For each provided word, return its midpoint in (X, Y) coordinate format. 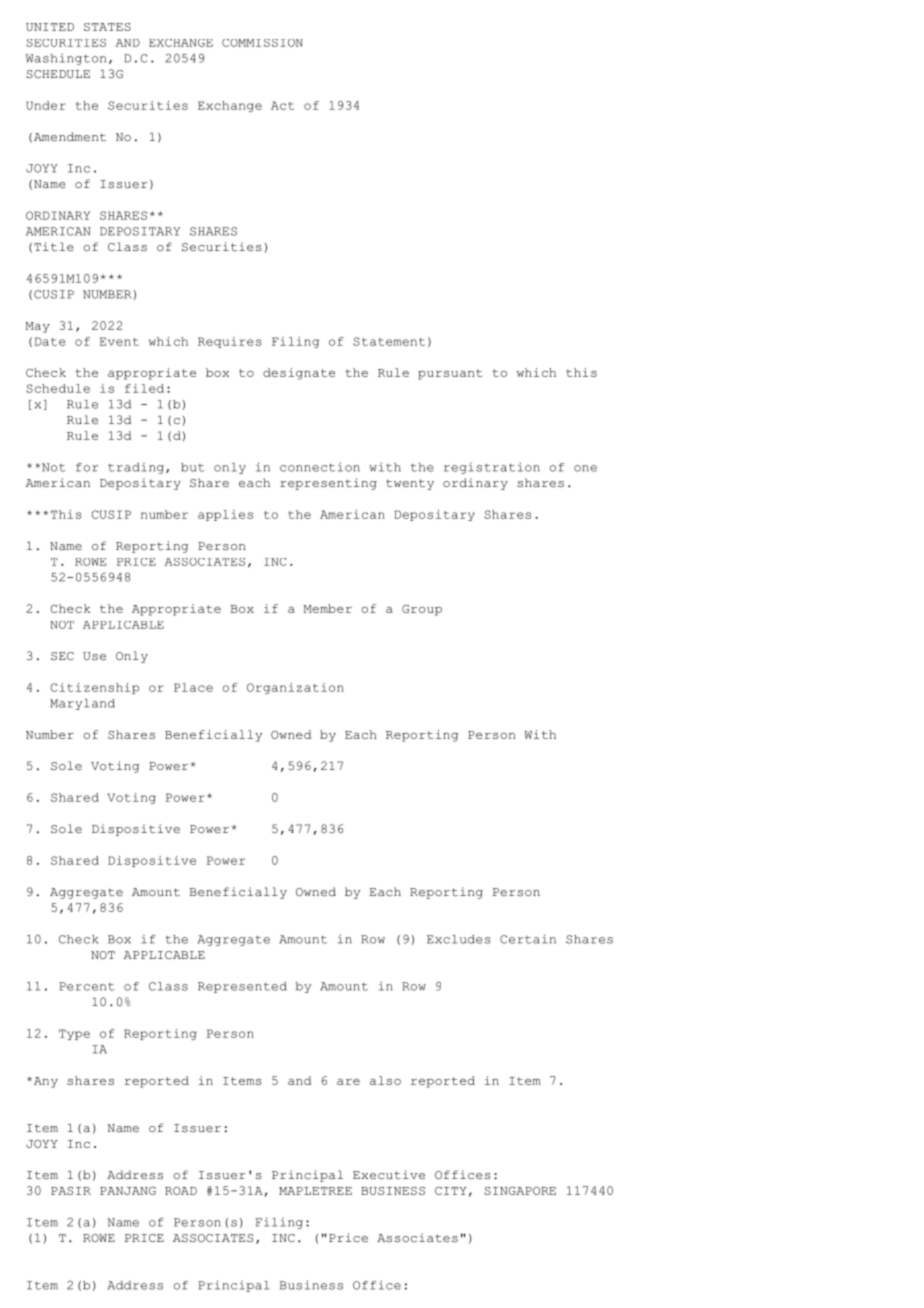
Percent (87, 986)
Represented (242, 987)
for (87, 467)
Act (282, 105)
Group (422, 610)
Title (54, 246)
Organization (295, 688)
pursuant (450, 374)
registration (492, 468)
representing (328, 484)
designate (299, 374)
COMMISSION (262, 43)
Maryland (82, 704)
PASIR (71, 1191)
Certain (528, 939)
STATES (107, 27)
